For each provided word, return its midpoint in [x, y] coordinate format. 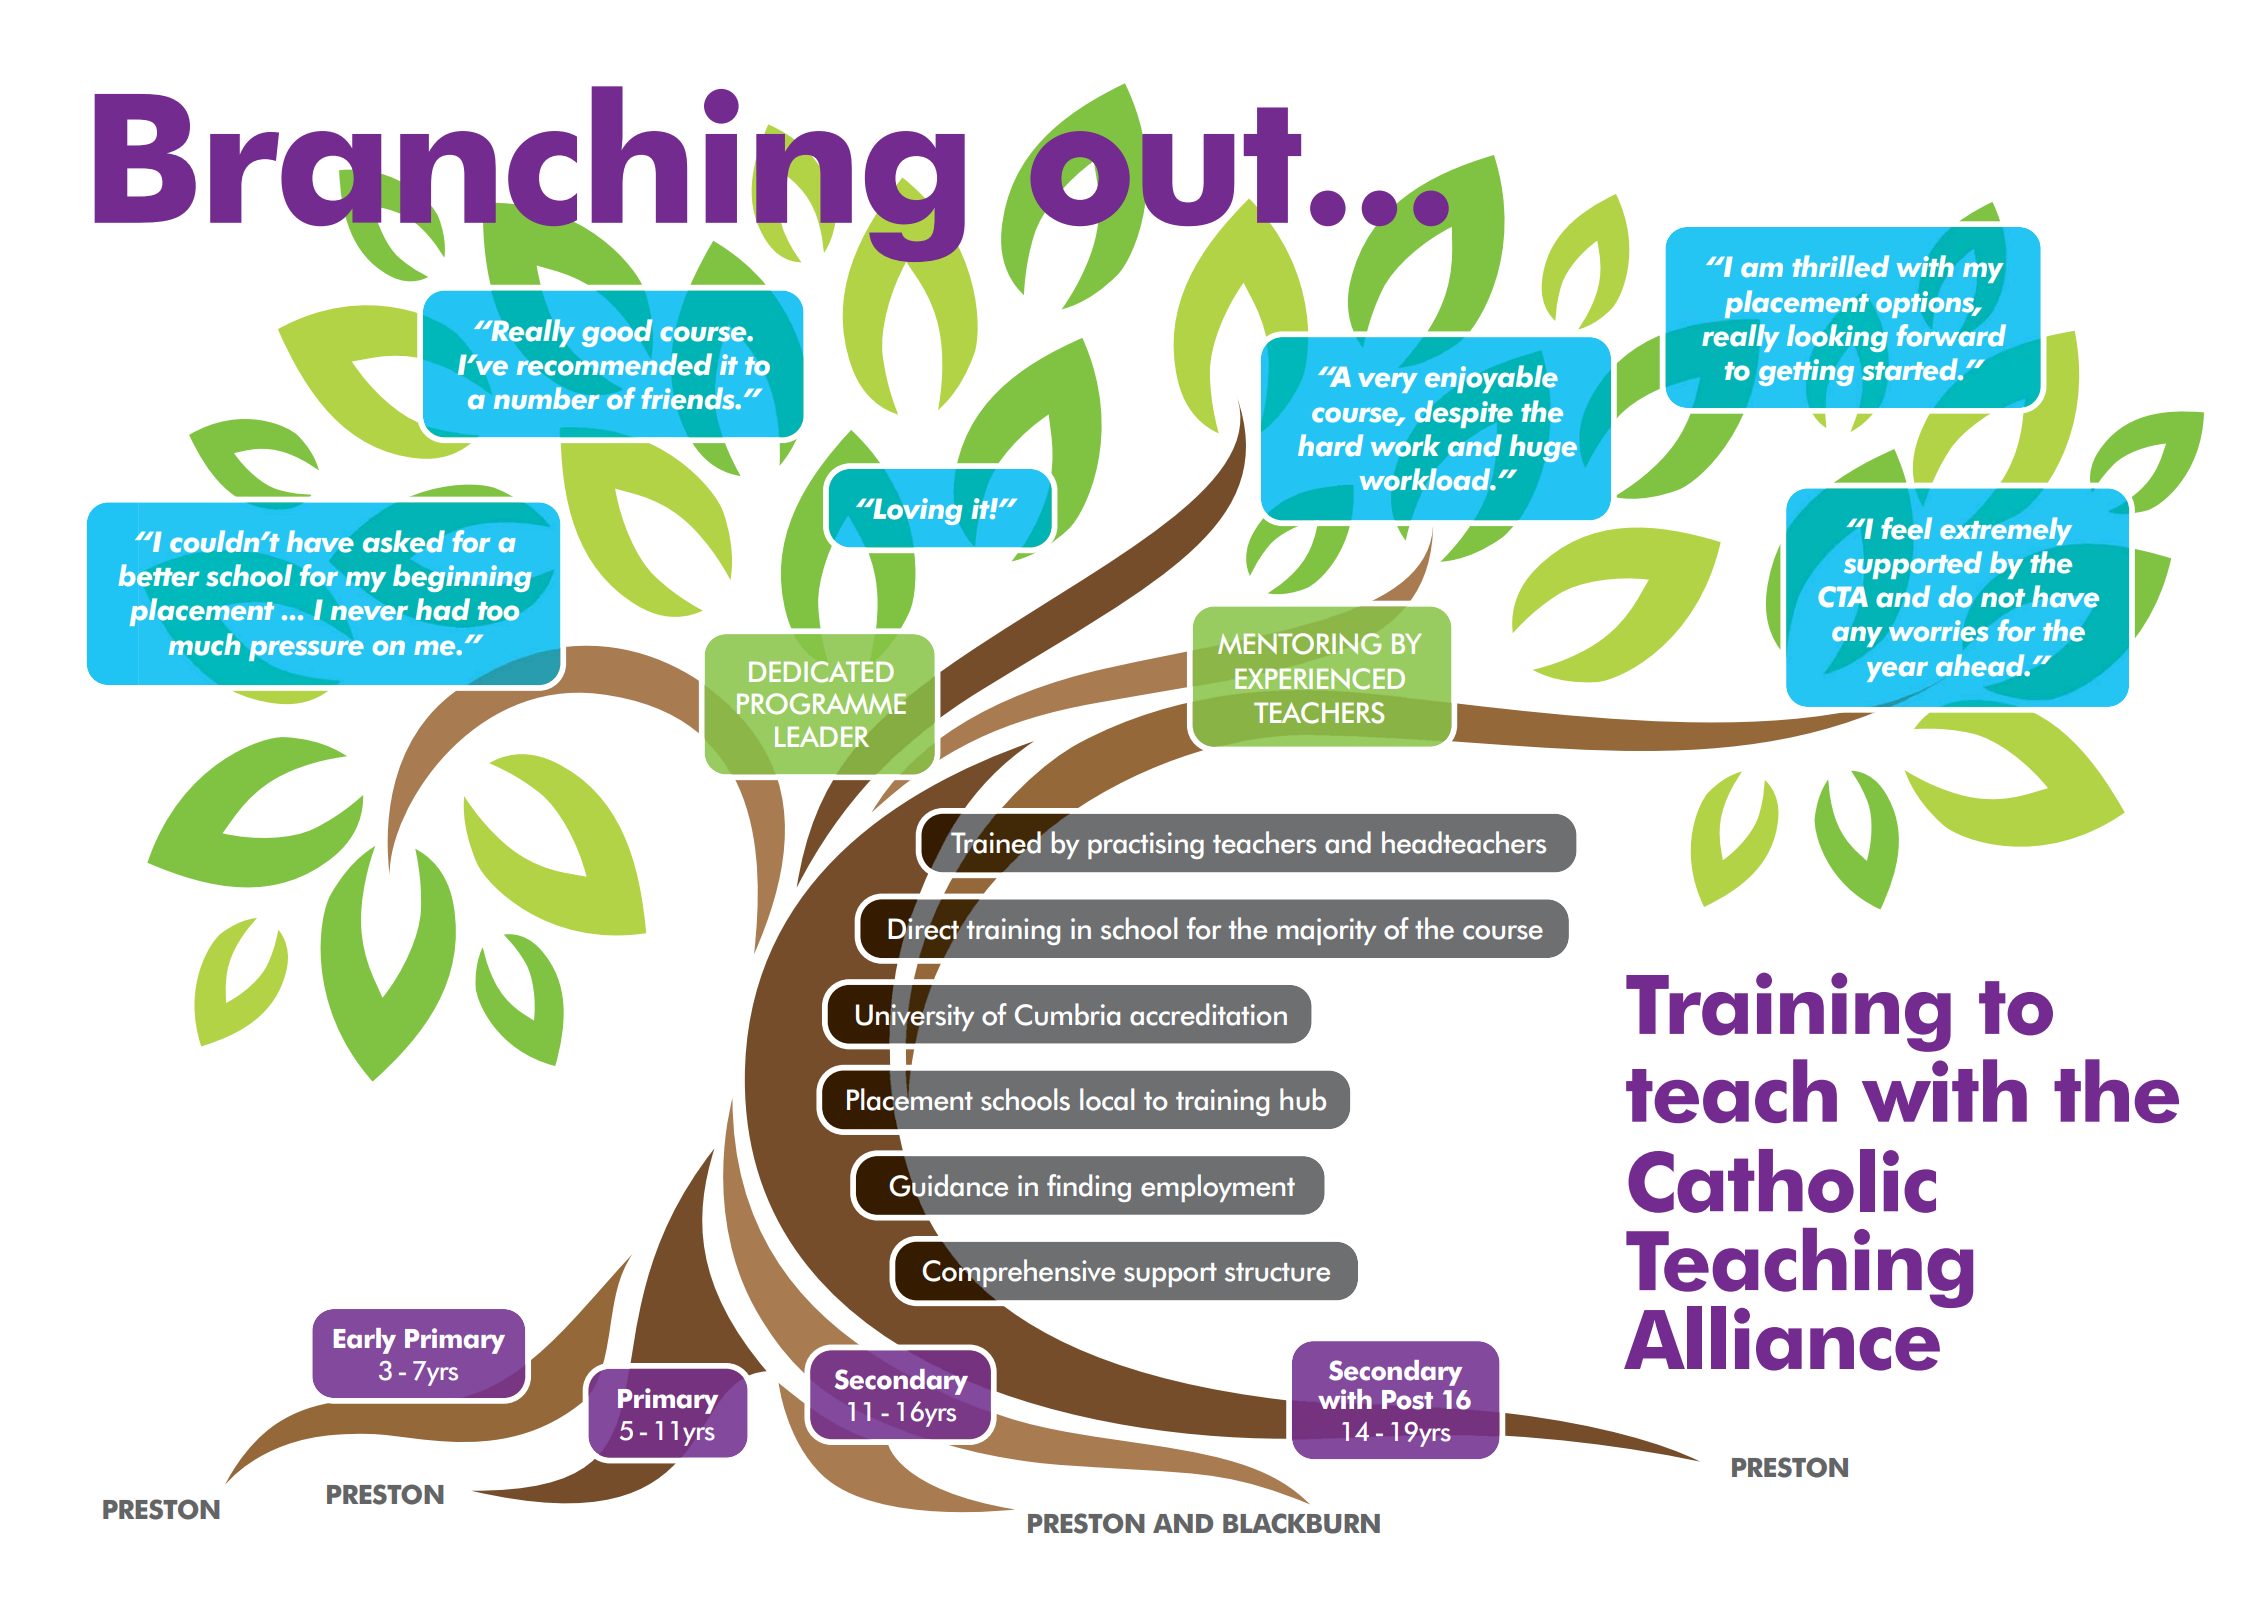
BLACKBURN [1301, 1523]
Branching [530, 175]
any [1857, 636]
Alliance [1783, 1337]
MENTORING [1300, 644]
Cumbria [1067, 1014]
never [369, 613]
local [1107, 1099]
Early [365, 1341]
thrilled [1840, 266]
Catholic [1782, 1181]
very [1388, 382]
